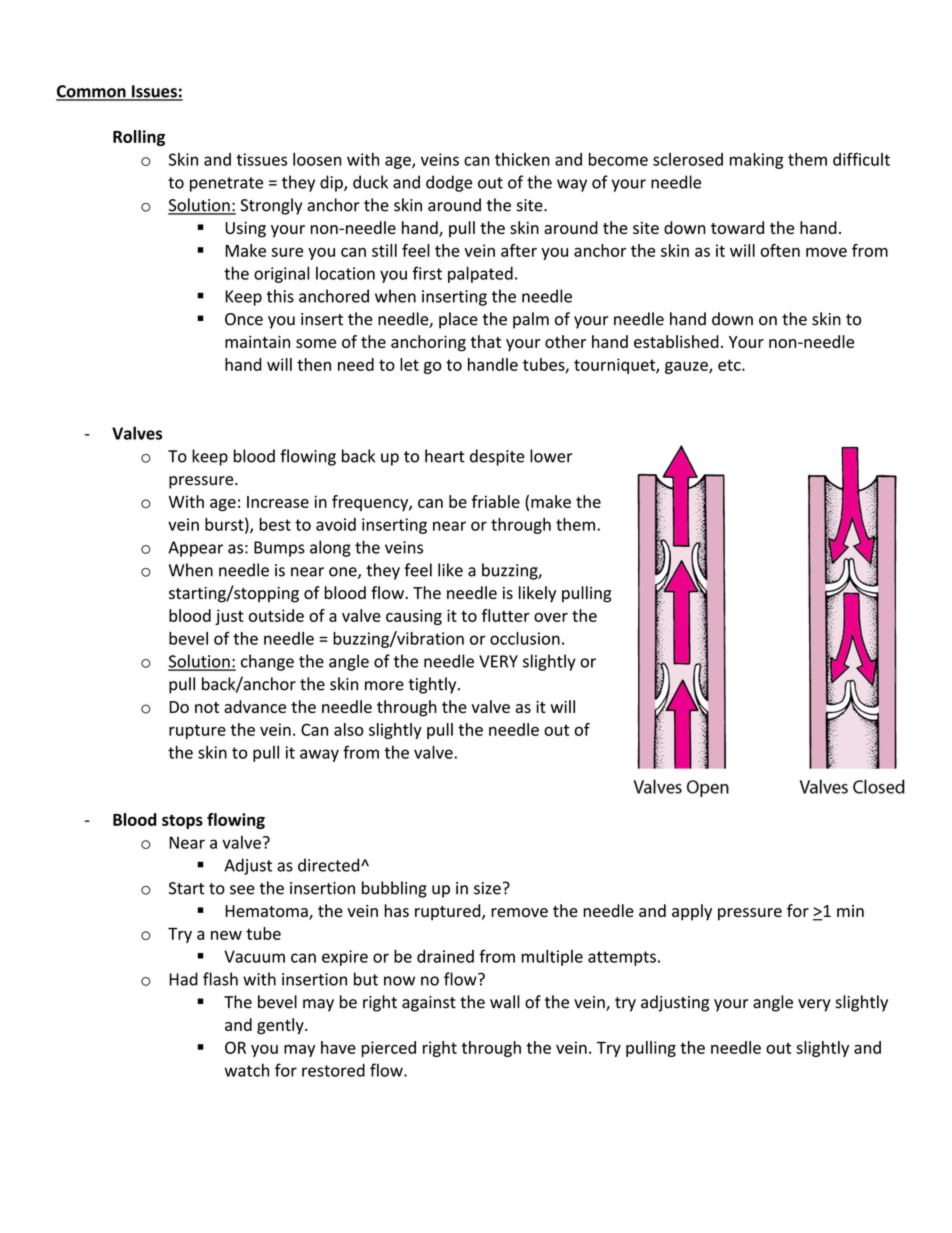  I want to click on Rolling, so click(139, 138).
